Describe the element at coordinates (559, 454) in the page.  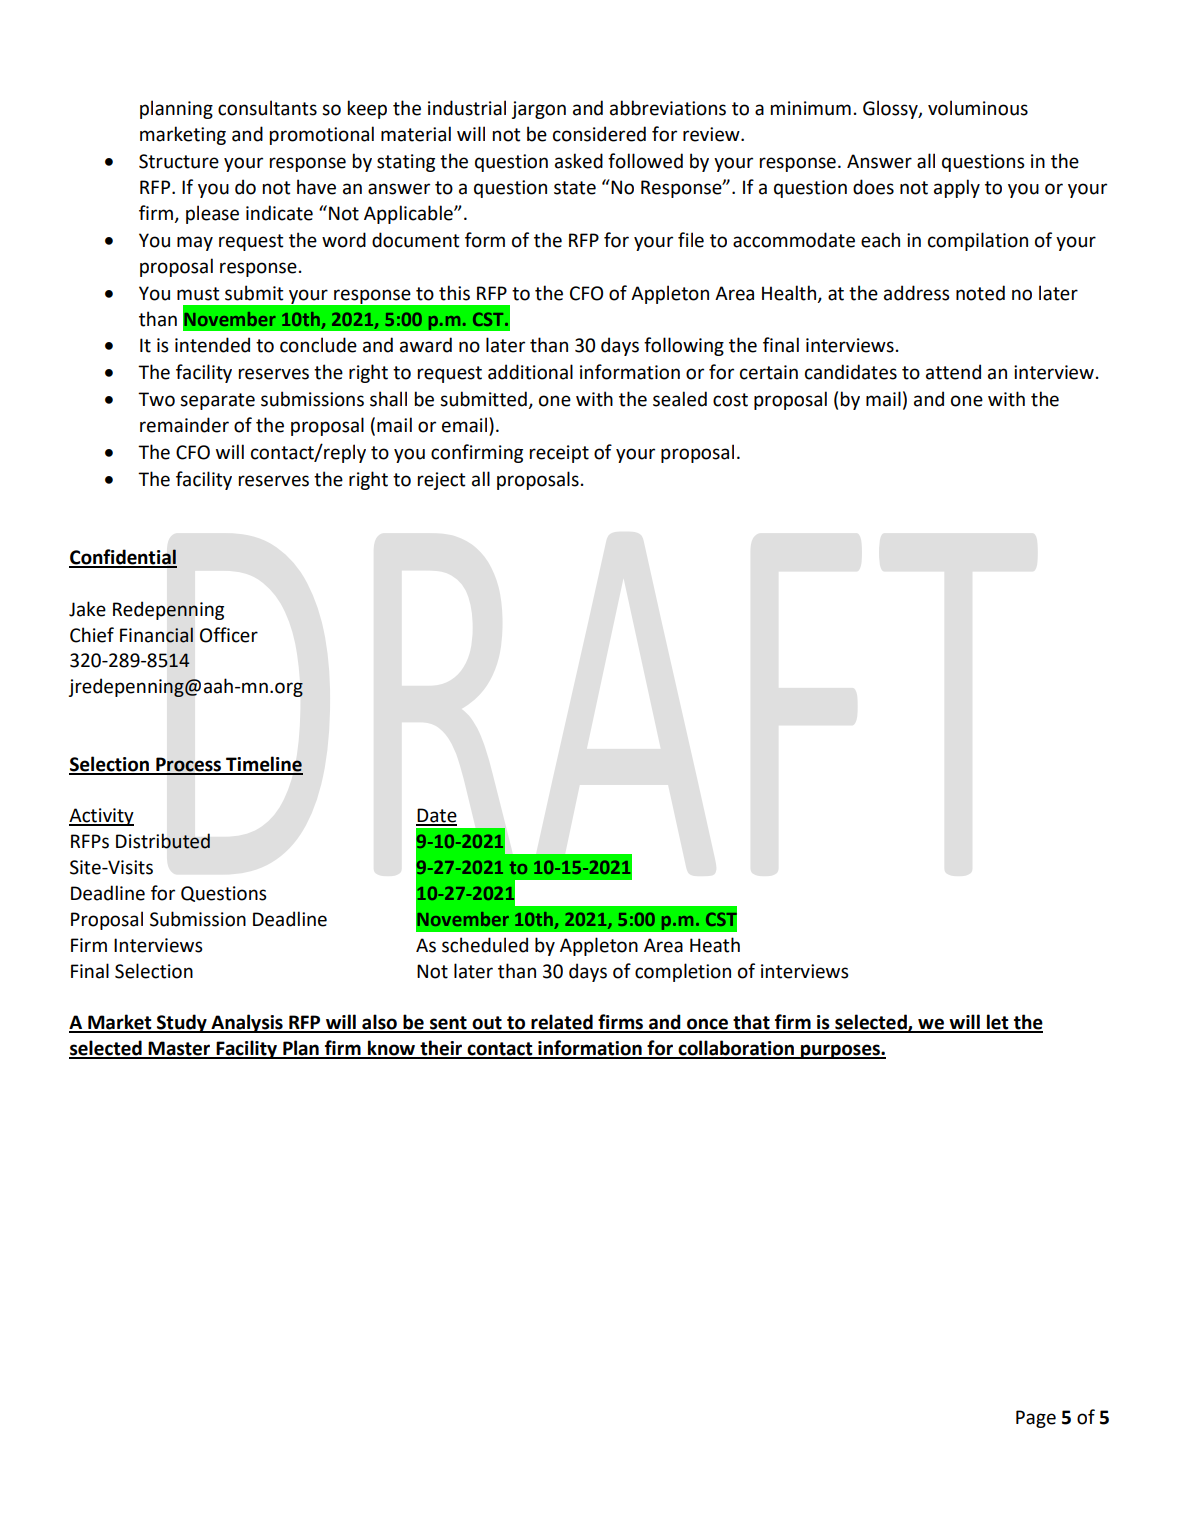
I see `receipt` at that location.
